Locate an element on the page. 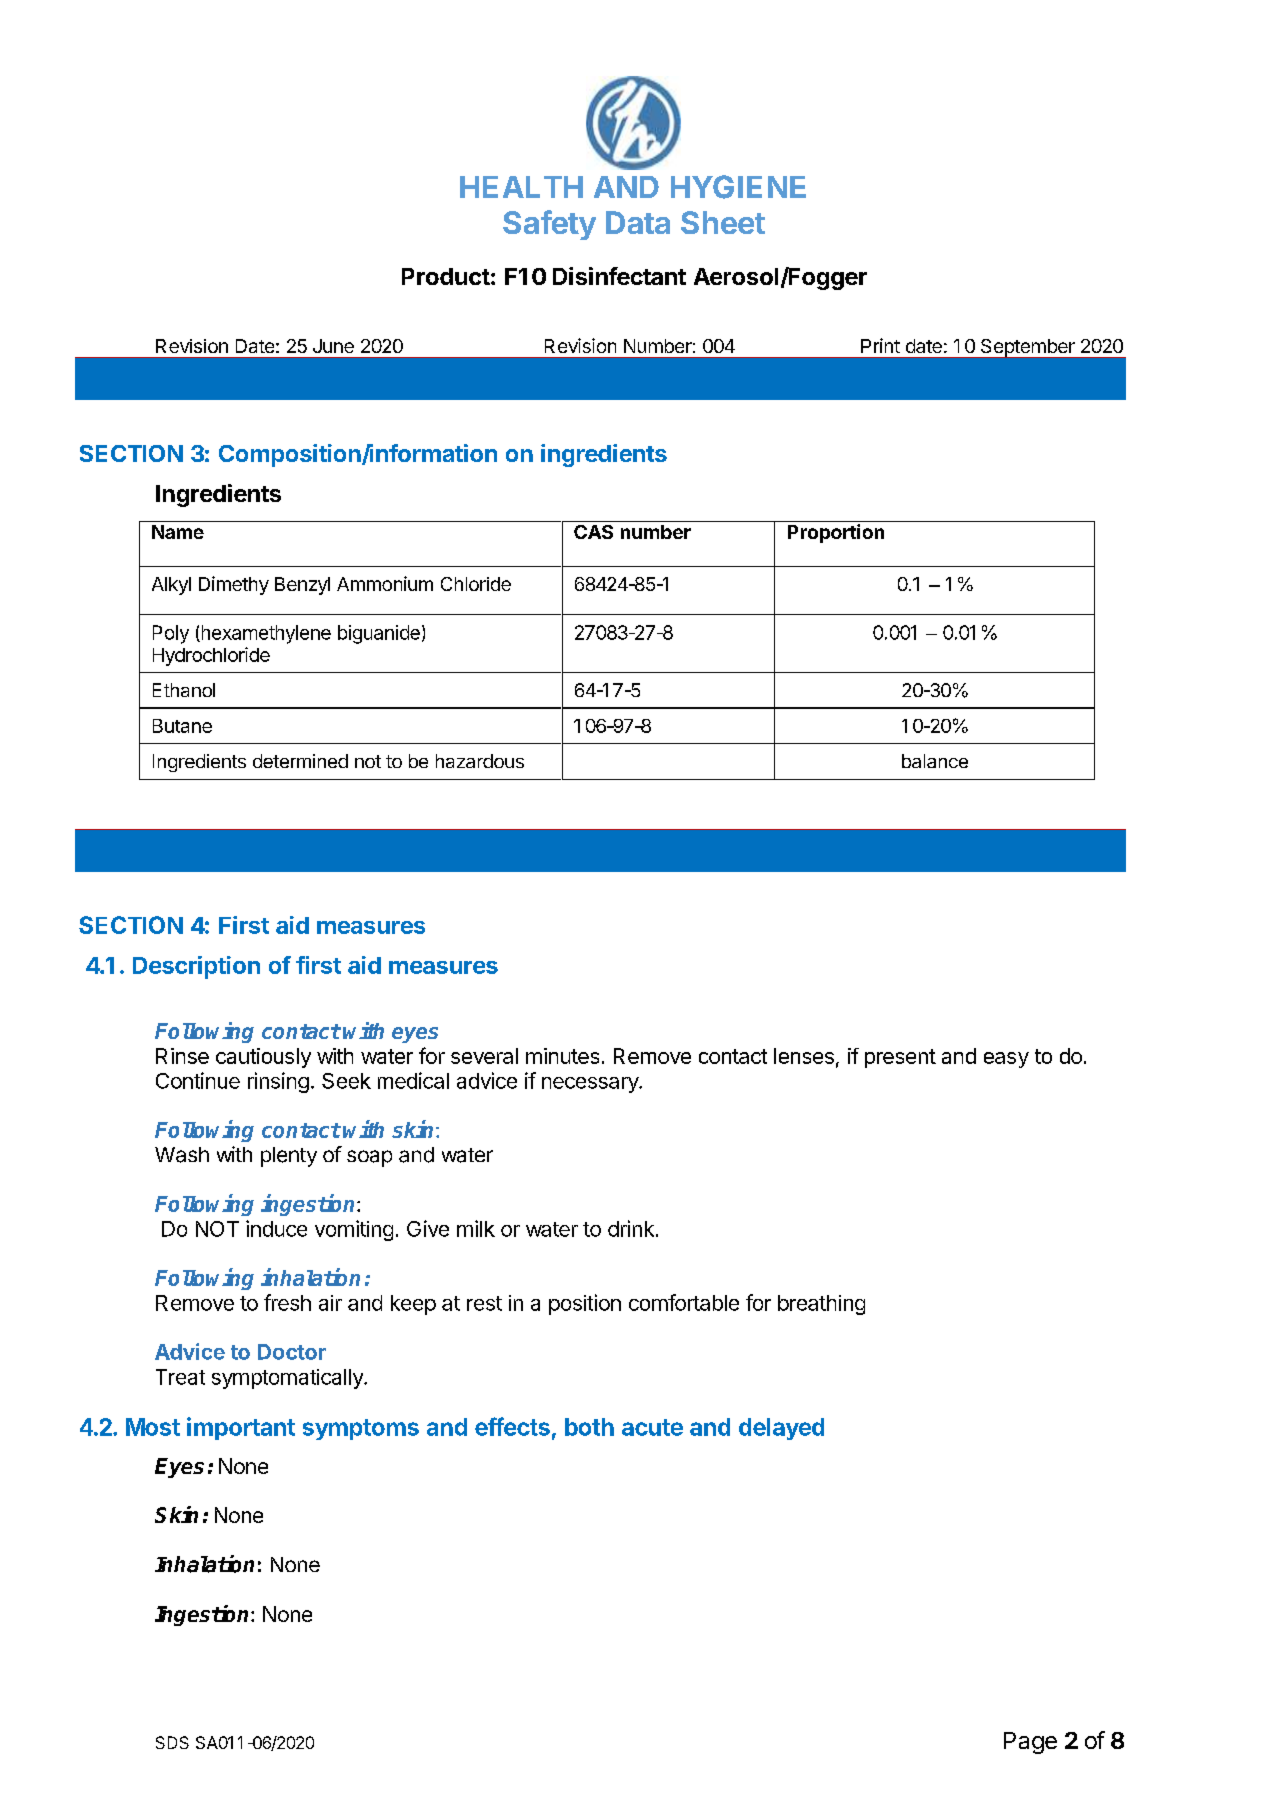  Safety is located at coordinates (549, 225).
